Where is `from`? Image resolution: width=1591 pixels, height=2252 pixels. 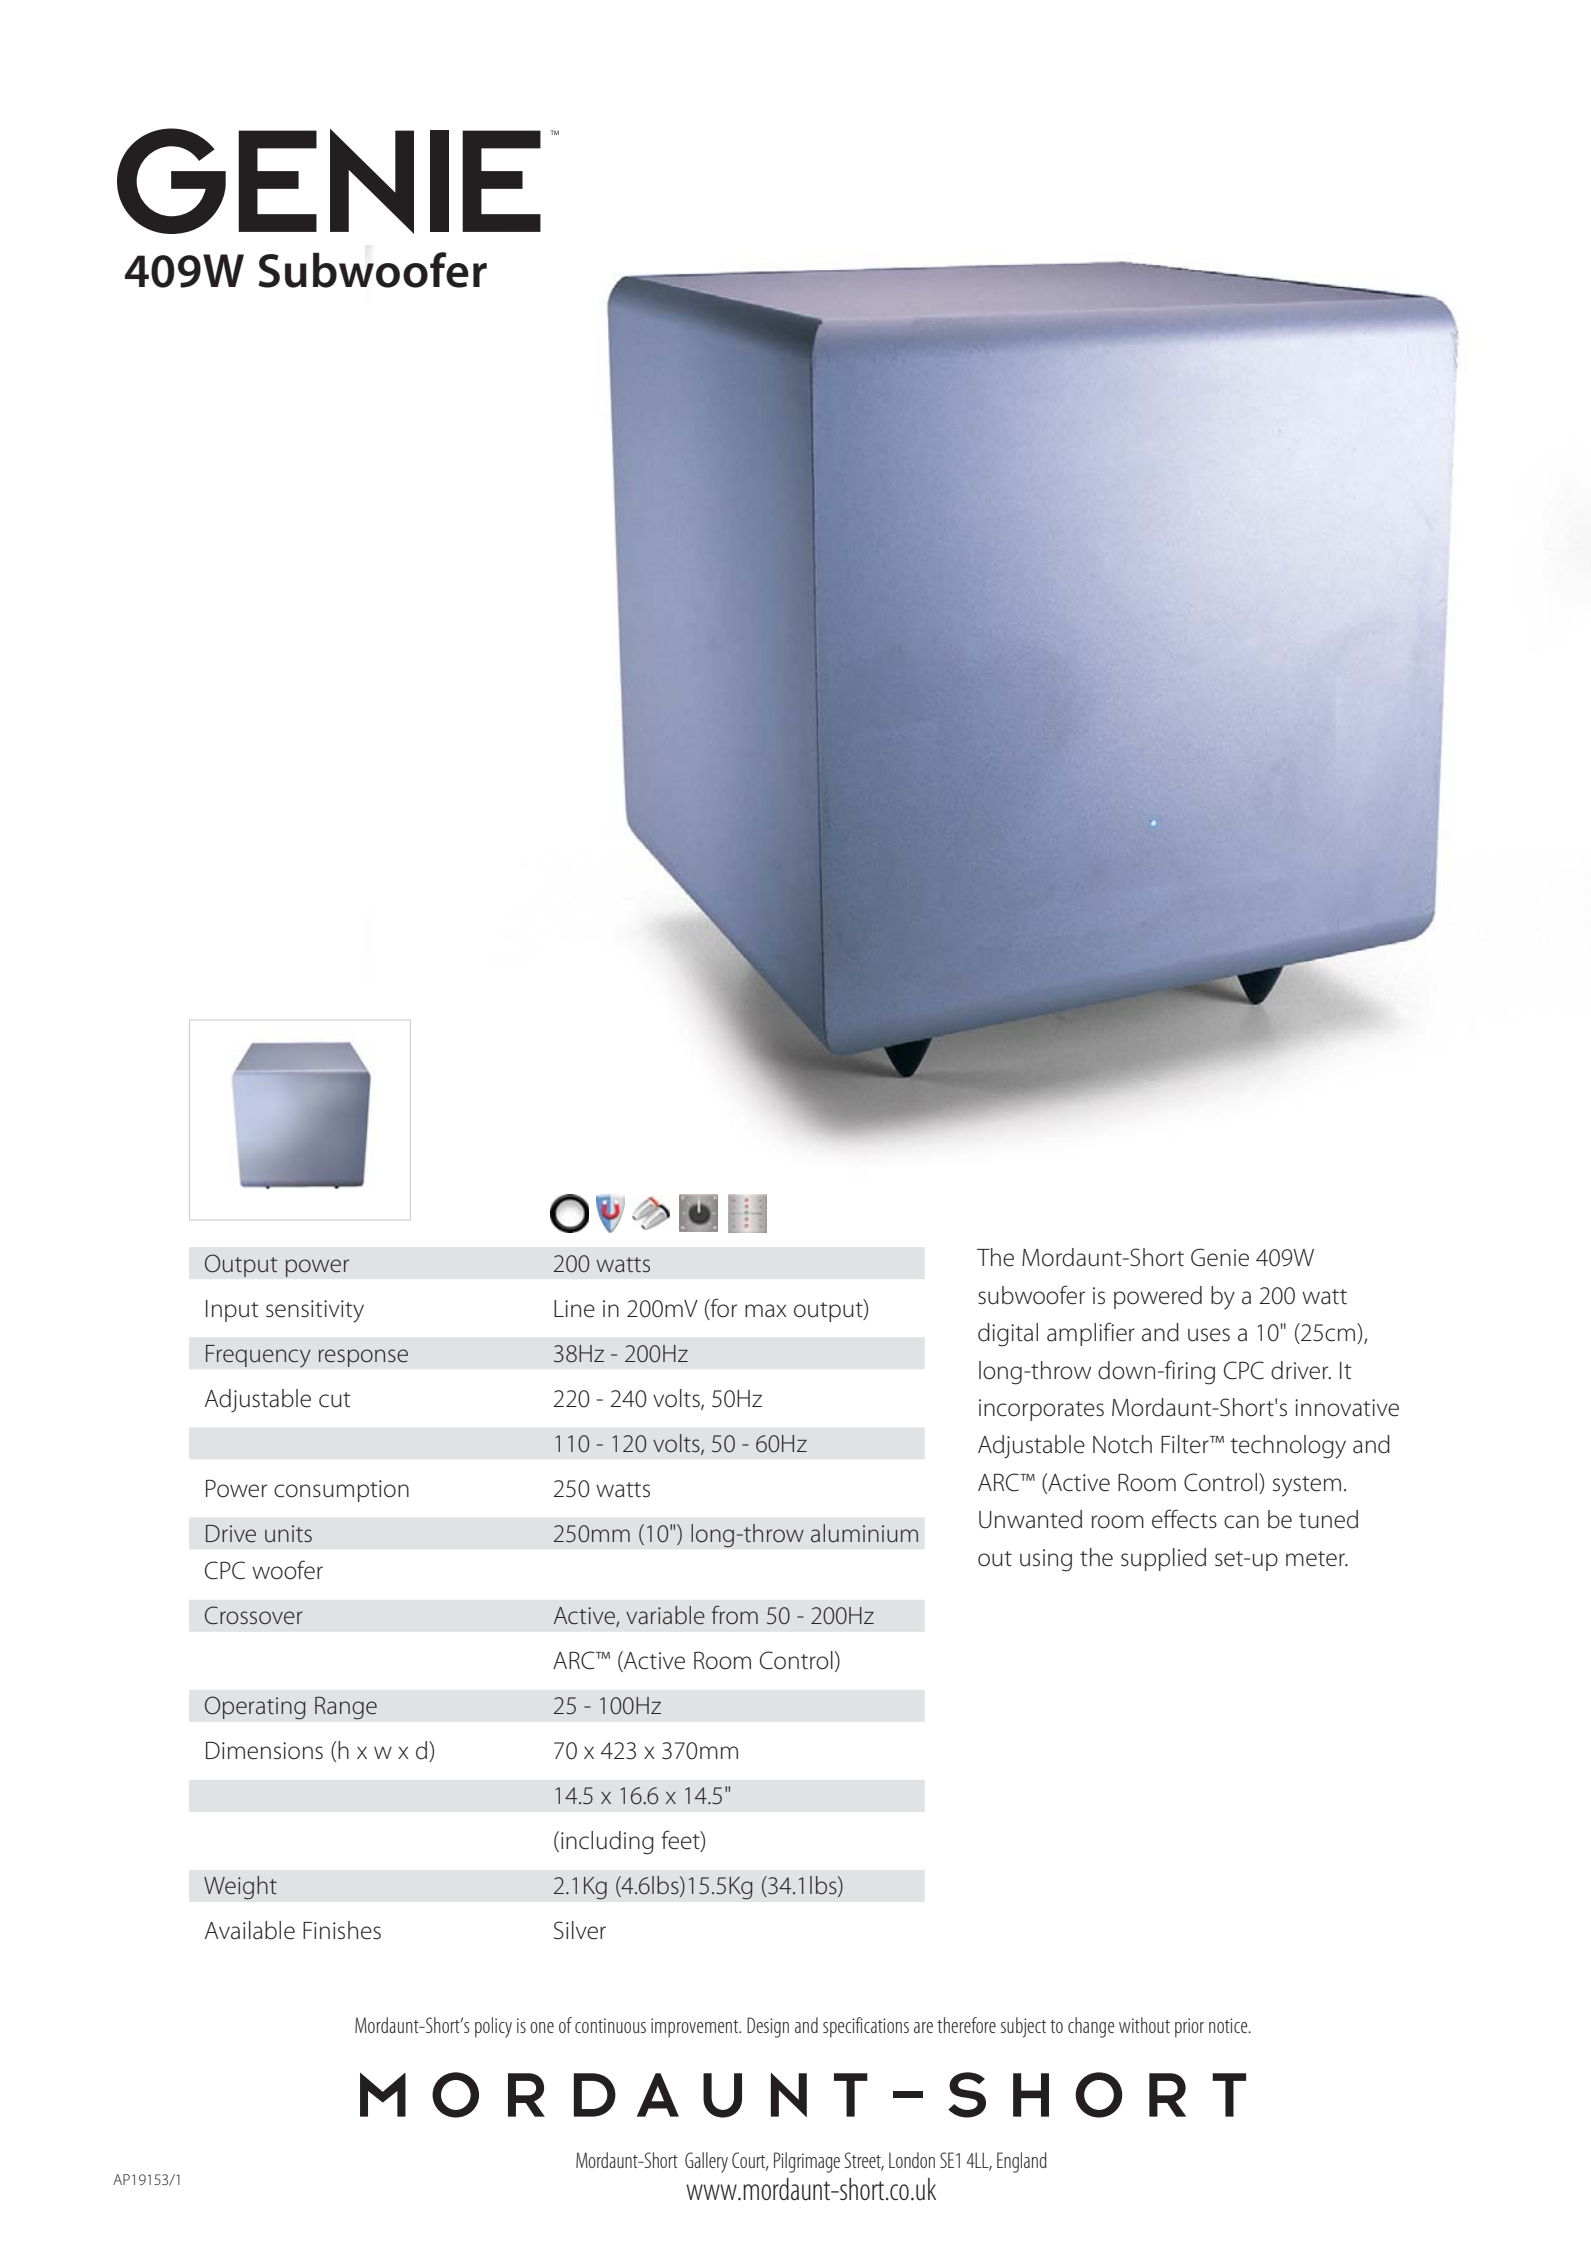
from is located at coordinates (734, 1615).
